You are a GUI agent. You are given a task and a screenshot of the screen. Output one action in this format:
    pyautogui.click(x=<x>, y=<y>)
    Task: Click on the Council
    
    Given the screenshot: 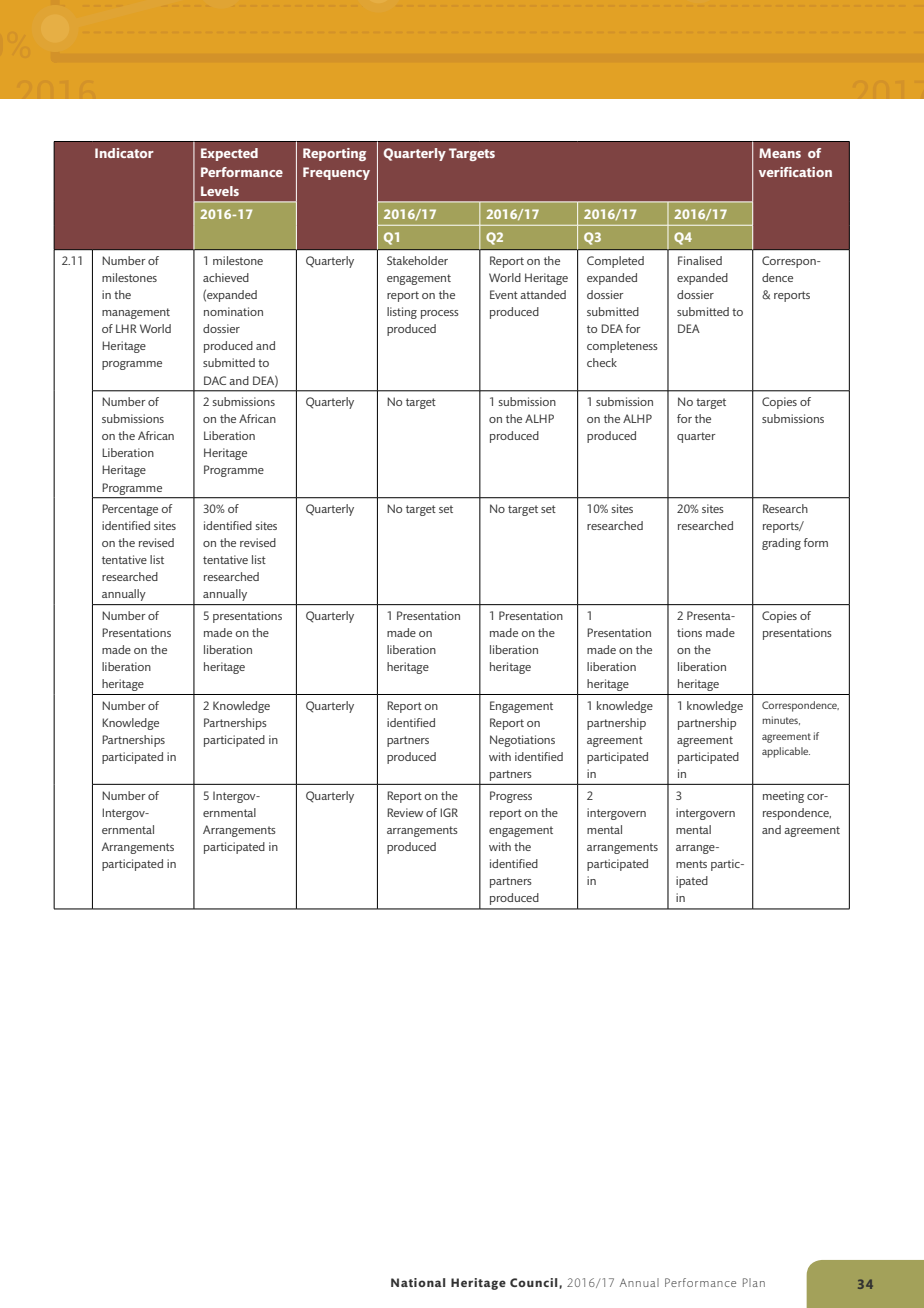 What is the action you would take?
    pyautogui.click(x=535, y=1283)
